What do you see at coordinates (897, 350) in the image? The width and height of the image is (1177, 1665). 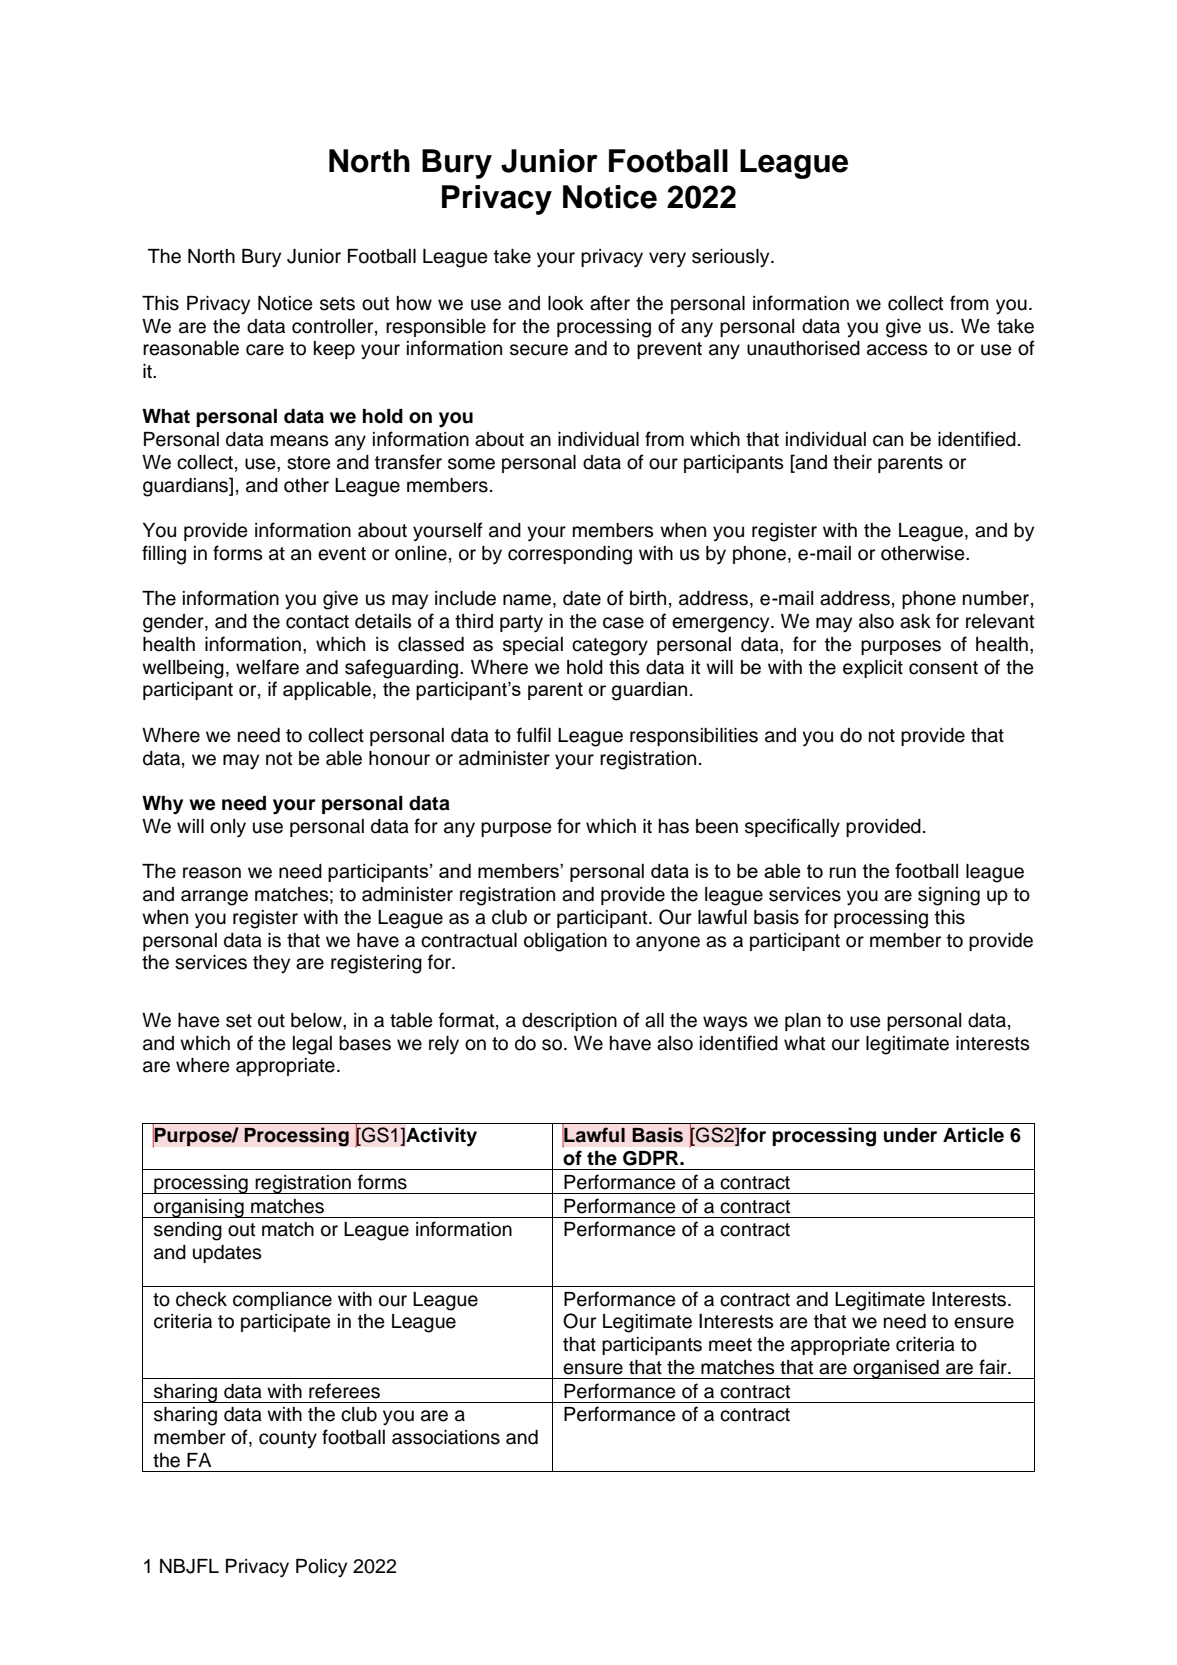 I see `access` at bounding box center [897, 350].
